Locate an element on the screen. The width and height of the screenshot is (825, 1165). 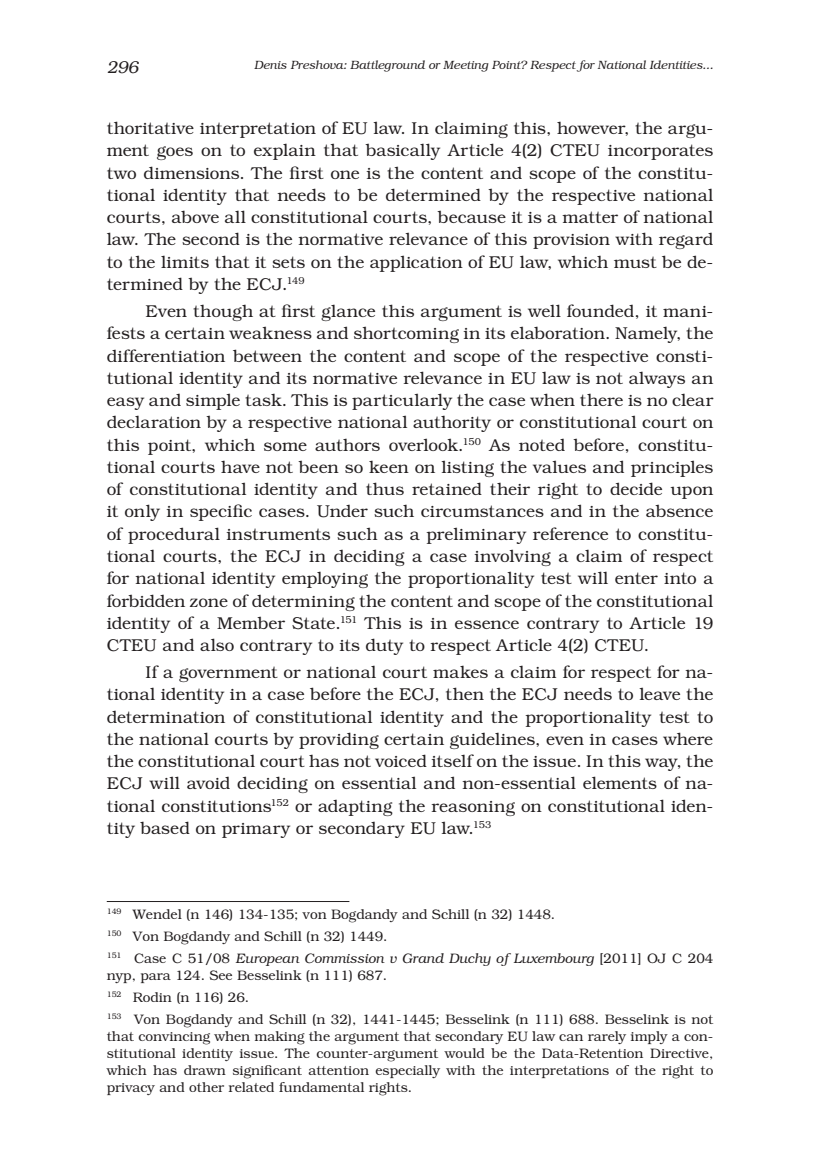
drawn is located at coordinates (205, 1070).
